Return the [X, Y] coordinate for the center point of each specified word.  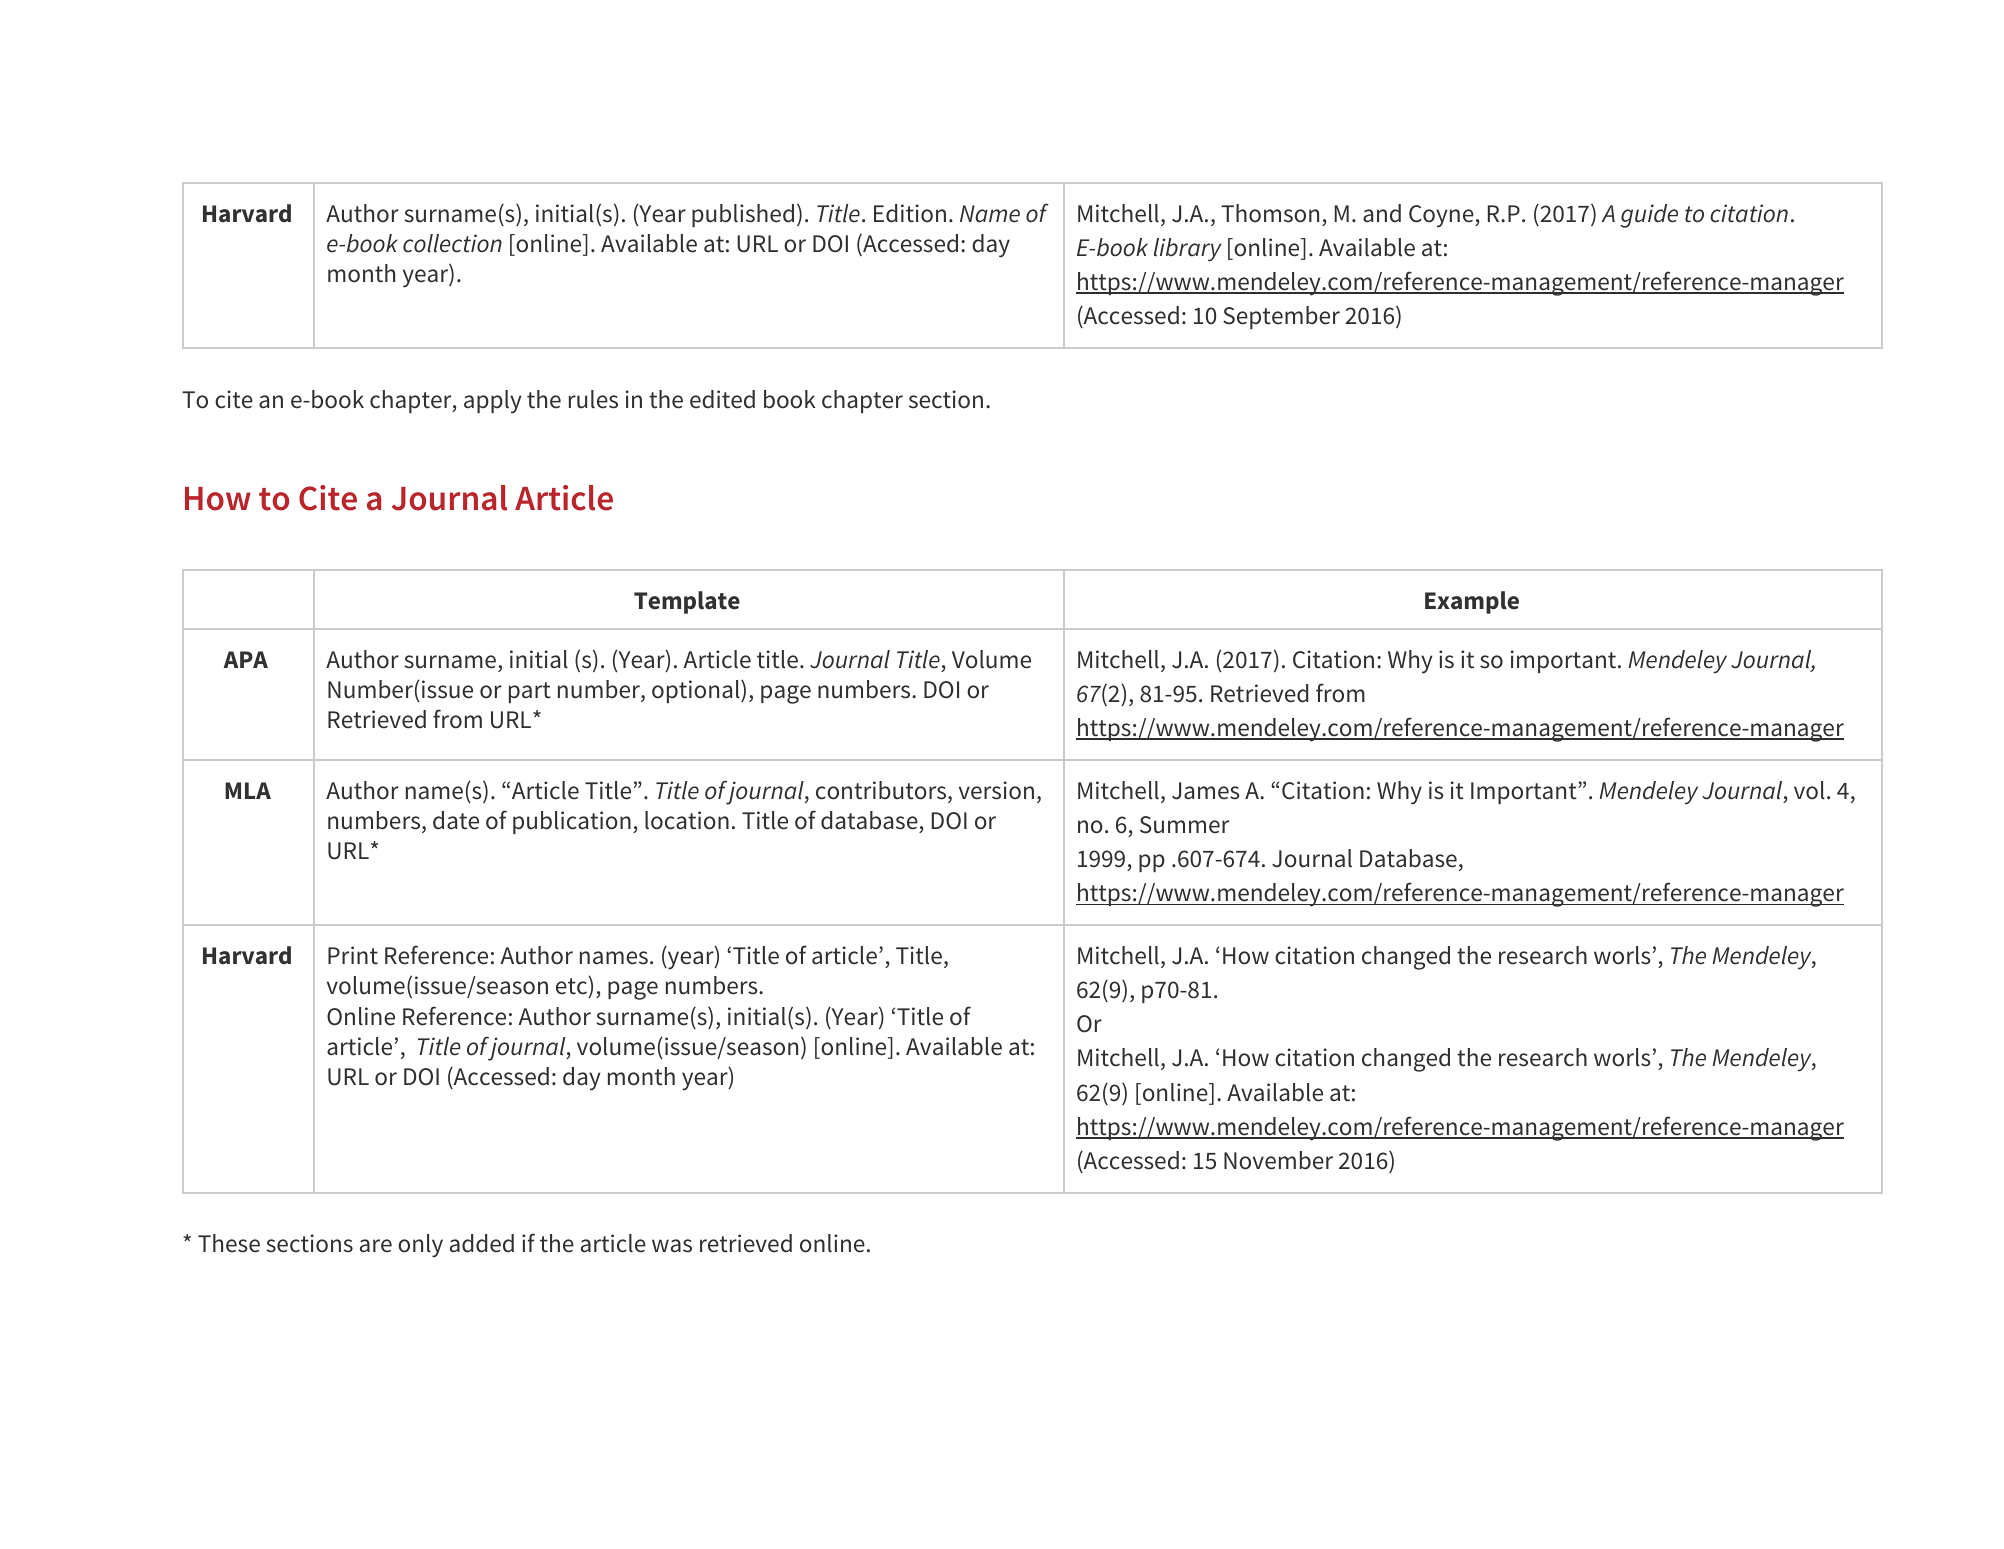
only [420, 1246]
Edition [910, 213]
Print [353, 955]
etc [572, 985]
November [1278, 1160]
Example [1472, 602]
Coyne [1442, 216]
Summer [1184, 825]
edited [722, 399]
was [672, 1246]
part [530, 692]
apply [492, 402]
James [1206, 791]
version [996, 790]
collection [452, 243]
